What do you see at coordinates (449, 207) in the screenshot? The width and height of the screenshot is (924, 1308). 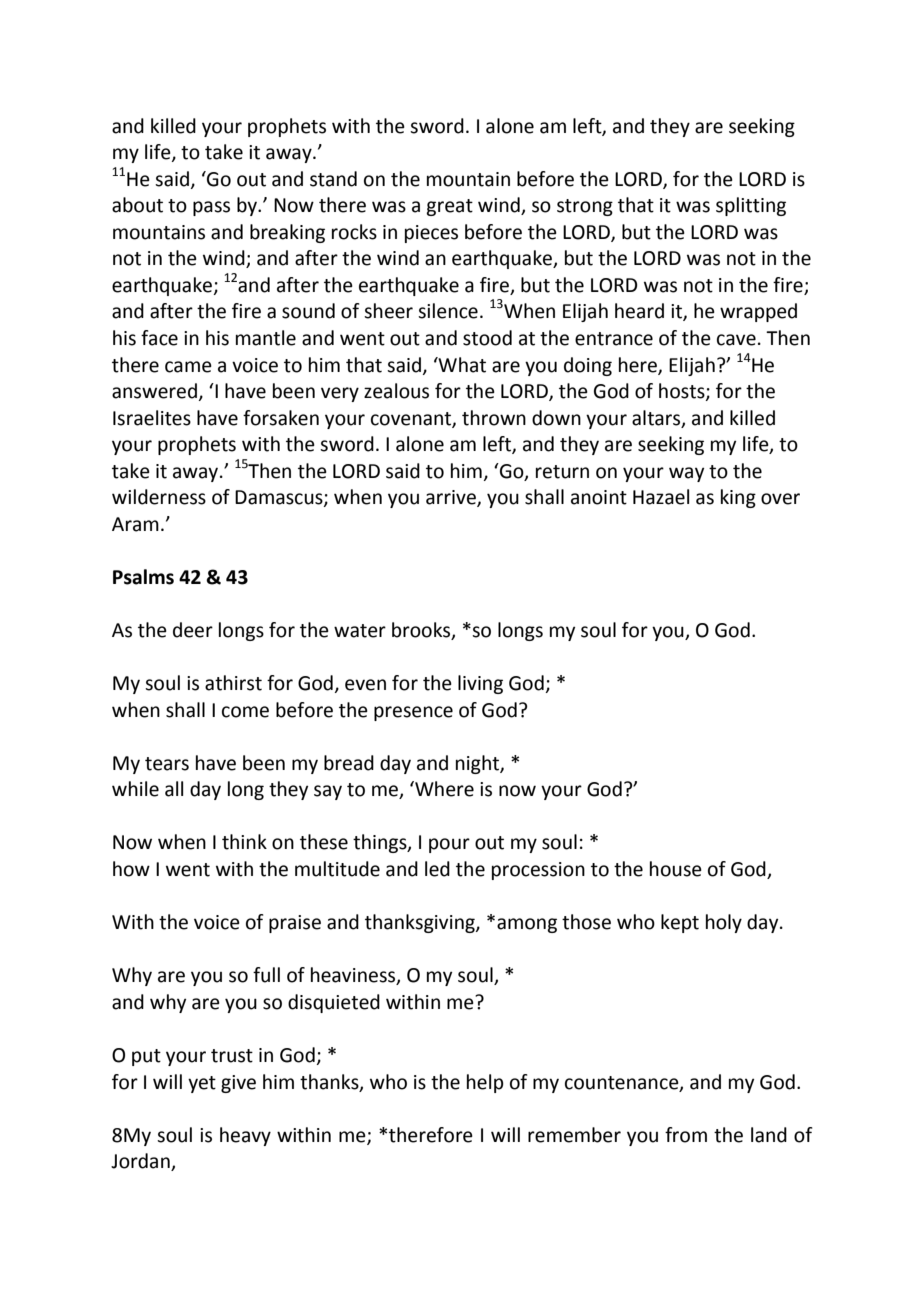 I see `great` at bounding box center [449, 207].
